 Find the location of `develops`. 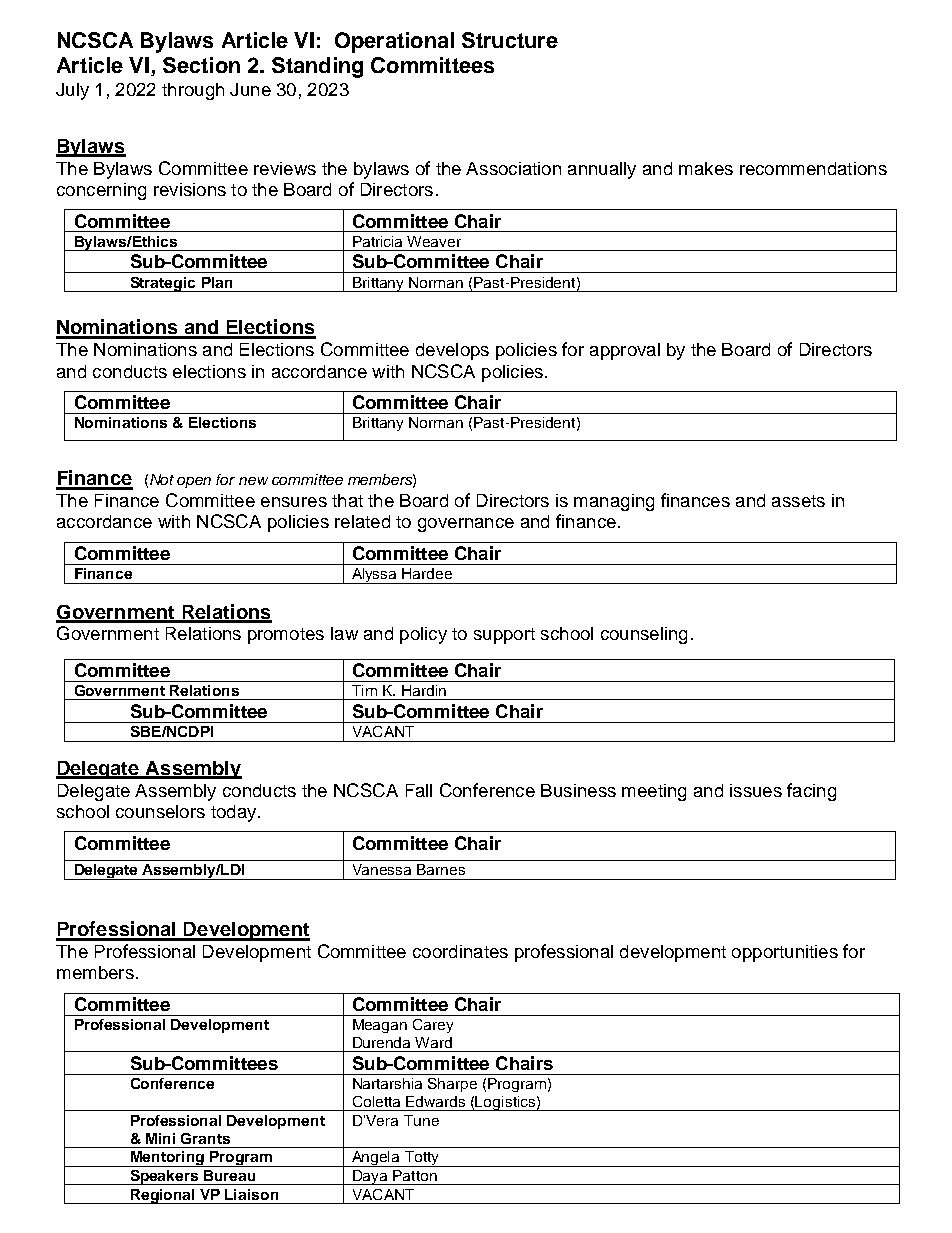

develops is located at coordinates (452, 351).
